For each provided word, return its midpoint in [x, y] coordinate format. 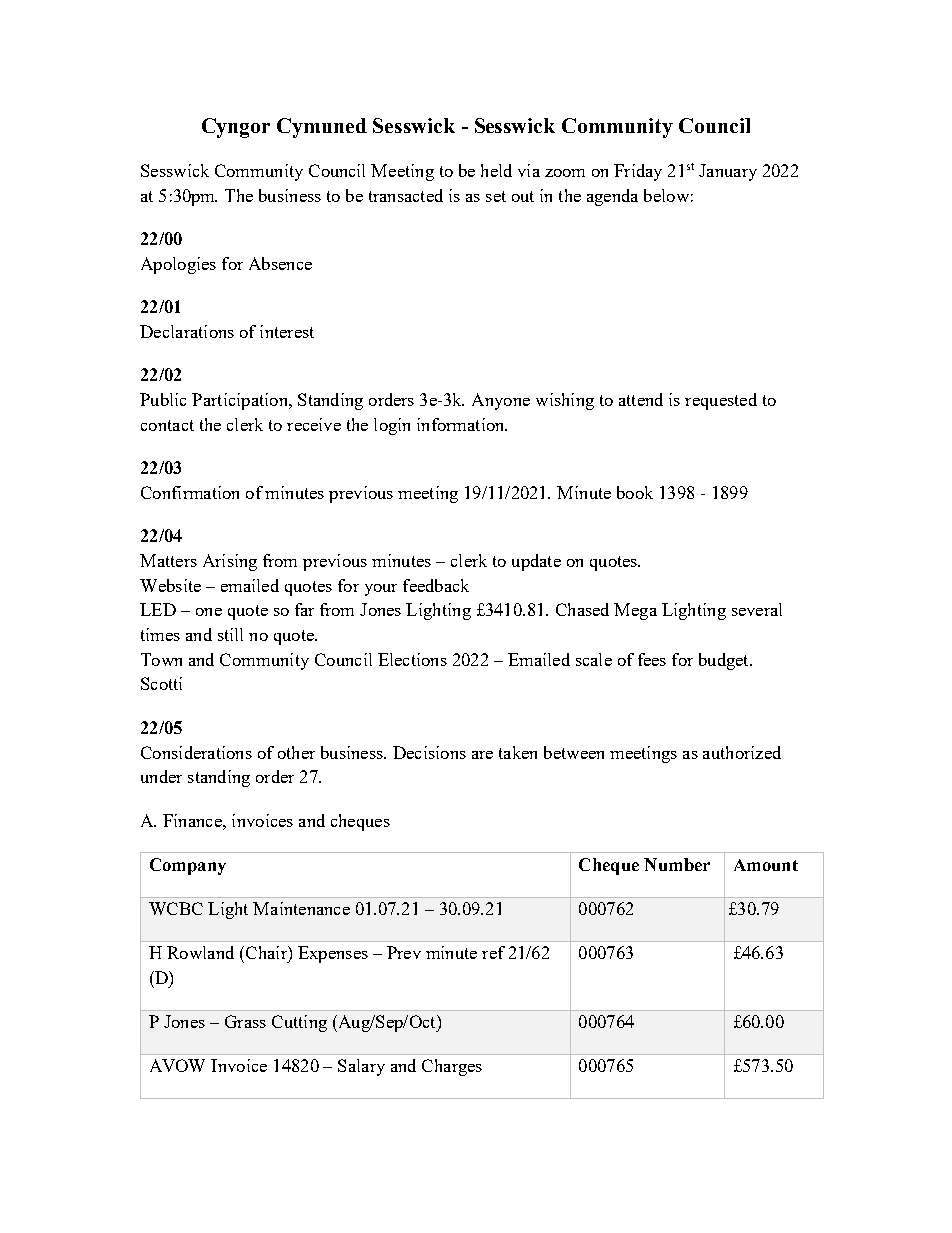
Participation [241, 401]
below [666, 195]
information [462, 424]
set [496, 196]
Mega [635, 611]
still [230, 634]
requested [721, 401]
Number [677, 864]
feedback [436, 585]
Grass [245, 1021]
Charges [452, 1067]
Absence [280, 263]
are [482, 755]
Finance [193, 820]
